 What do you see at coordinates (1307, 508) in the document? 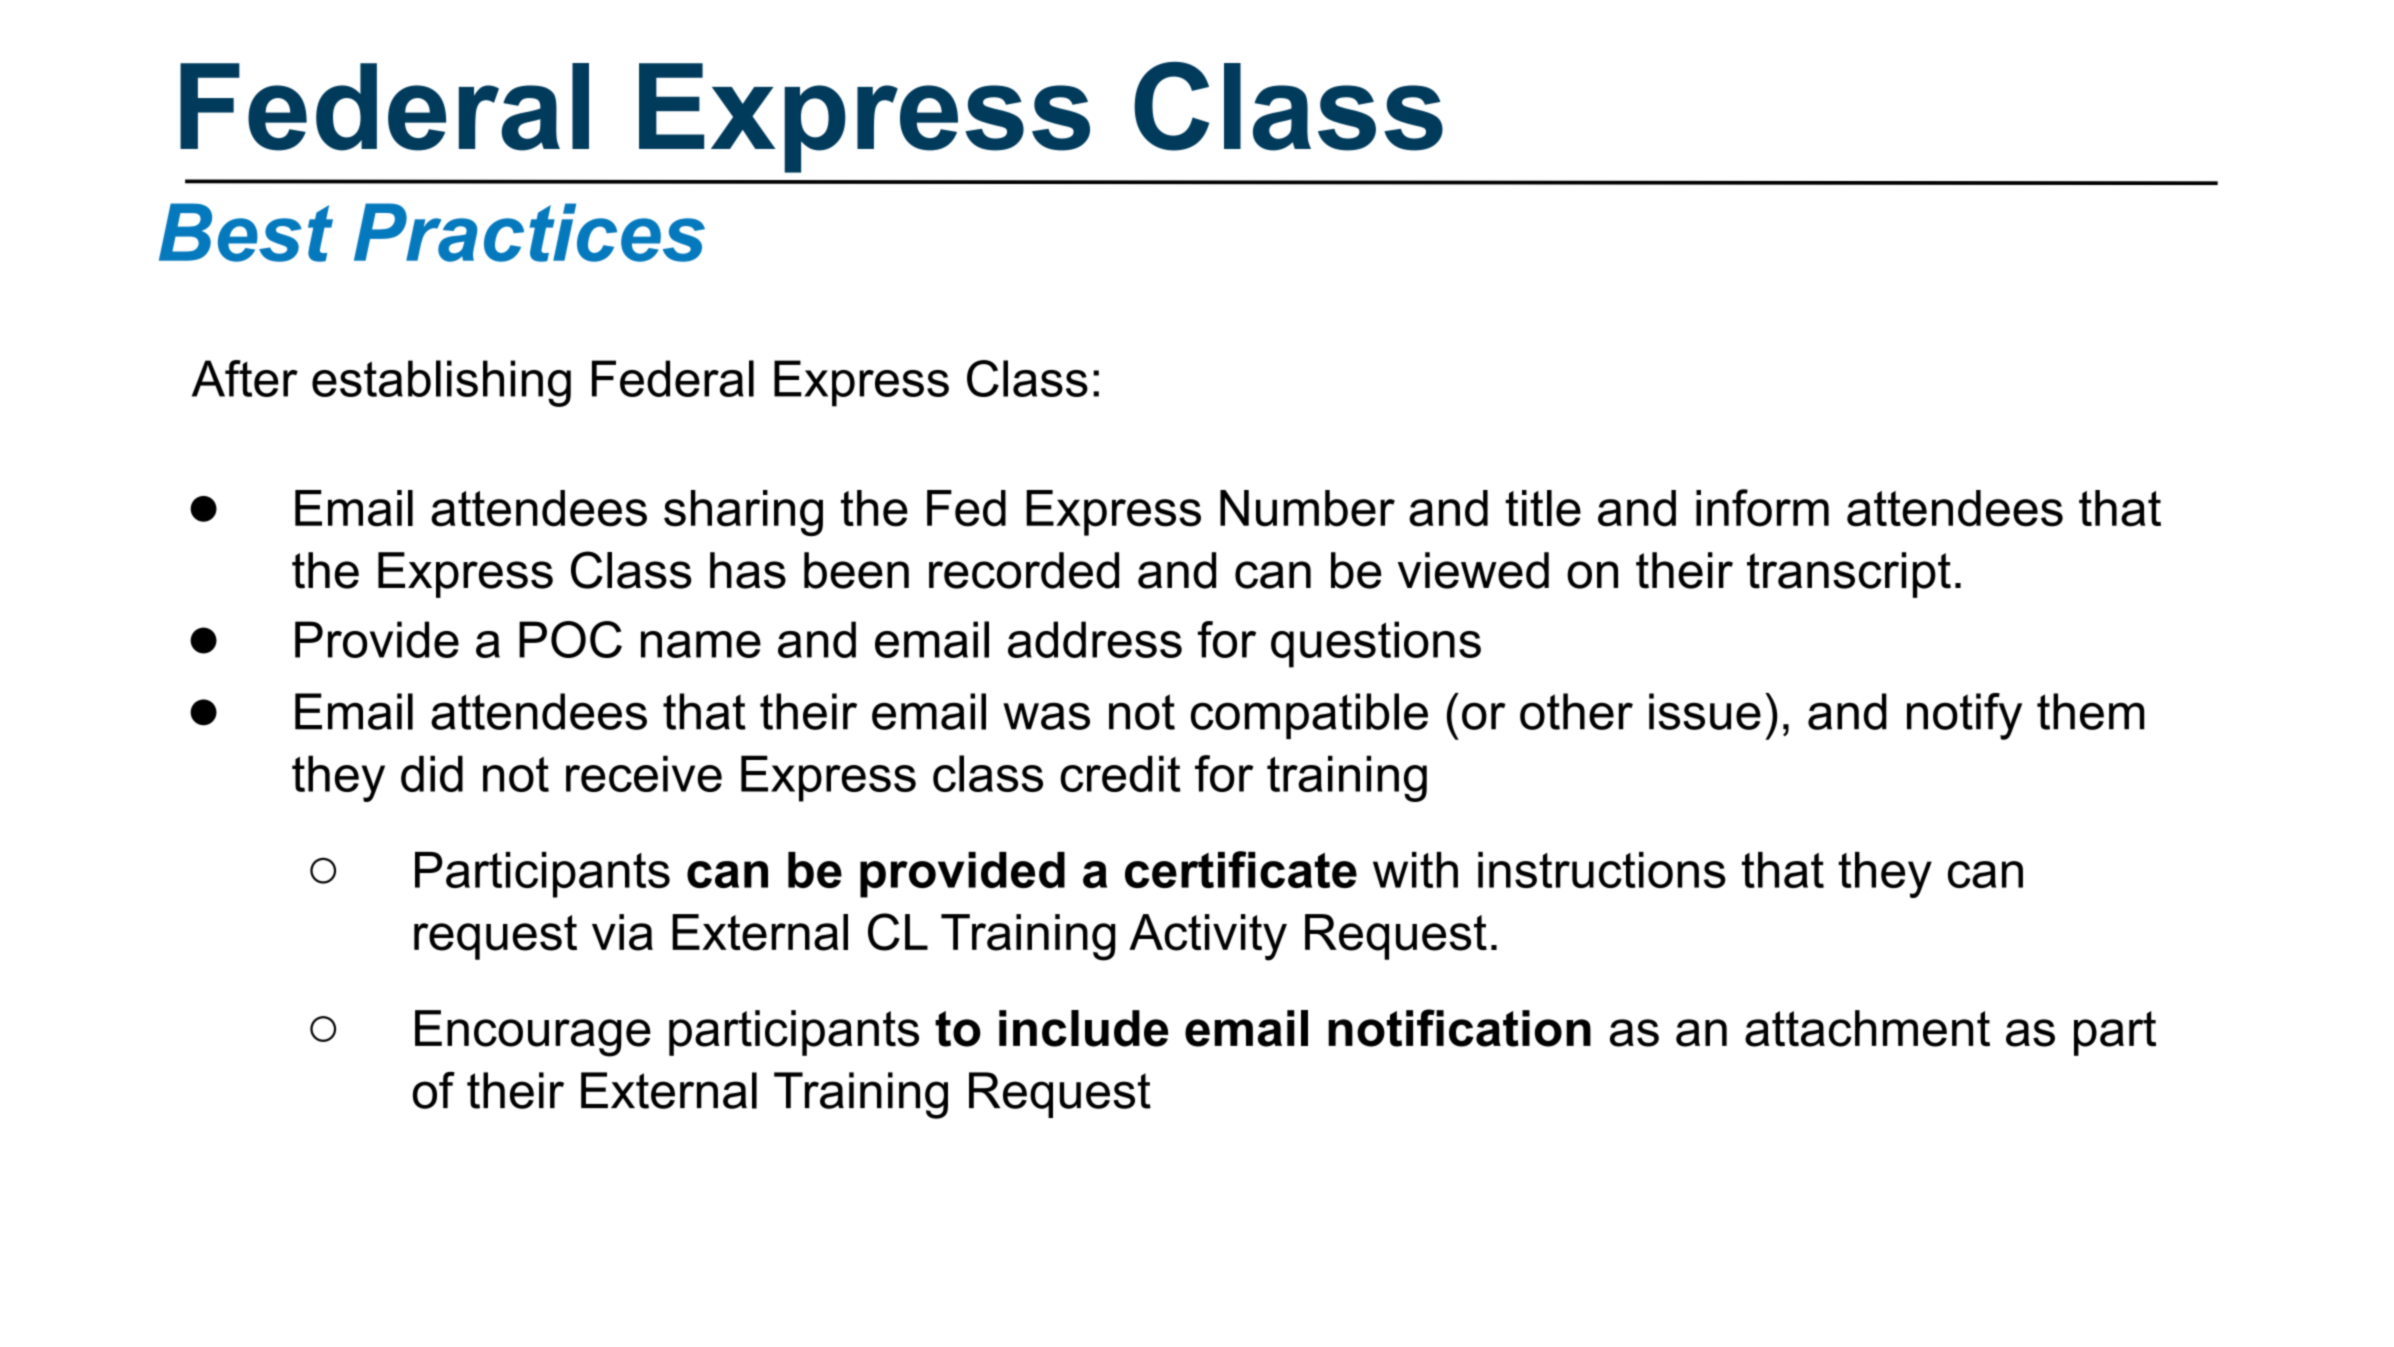
I see `Number` at bounding box center [1307, 508].
